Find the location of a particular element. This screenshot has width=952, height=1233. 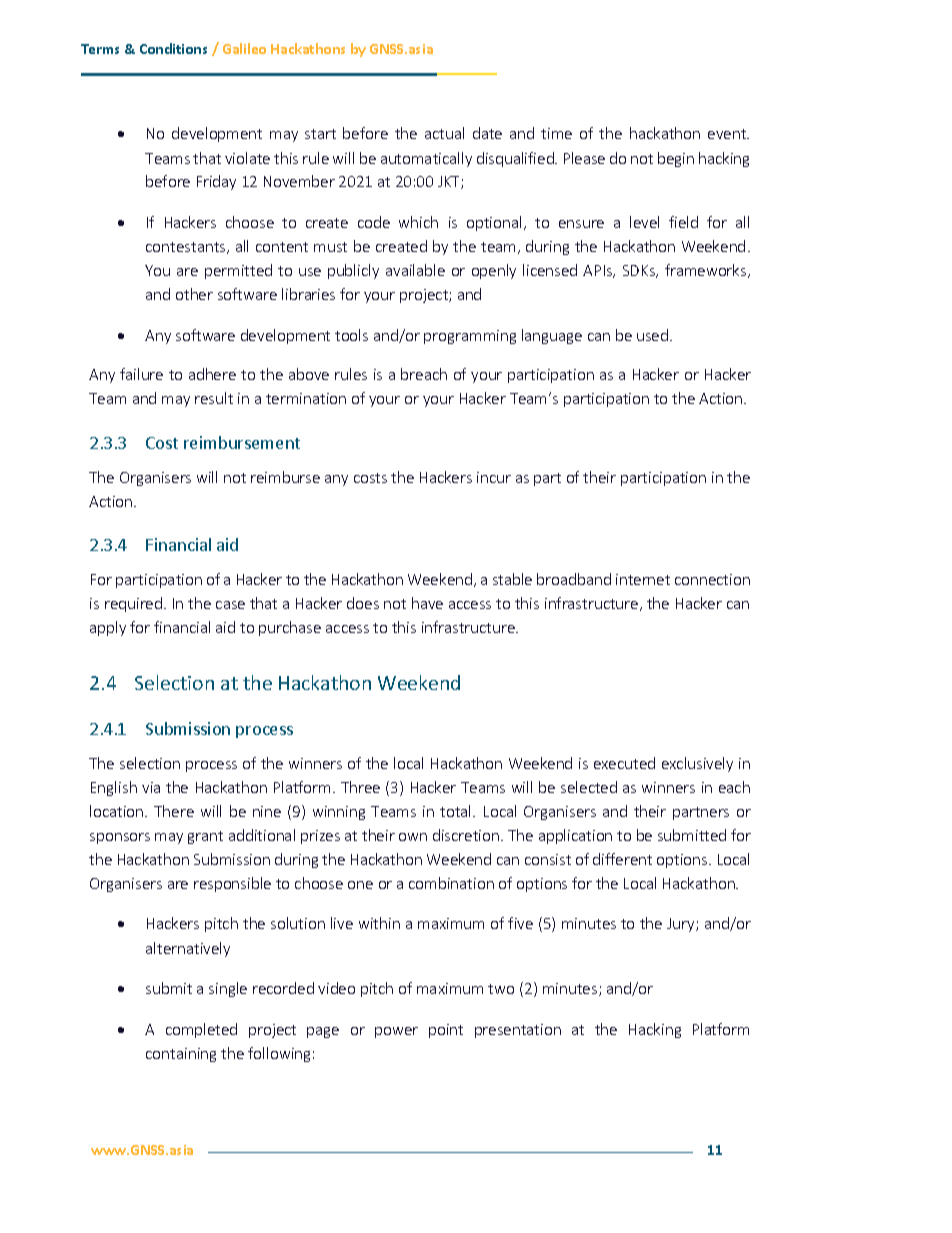

contestants is located at coordinates (187, 248).
